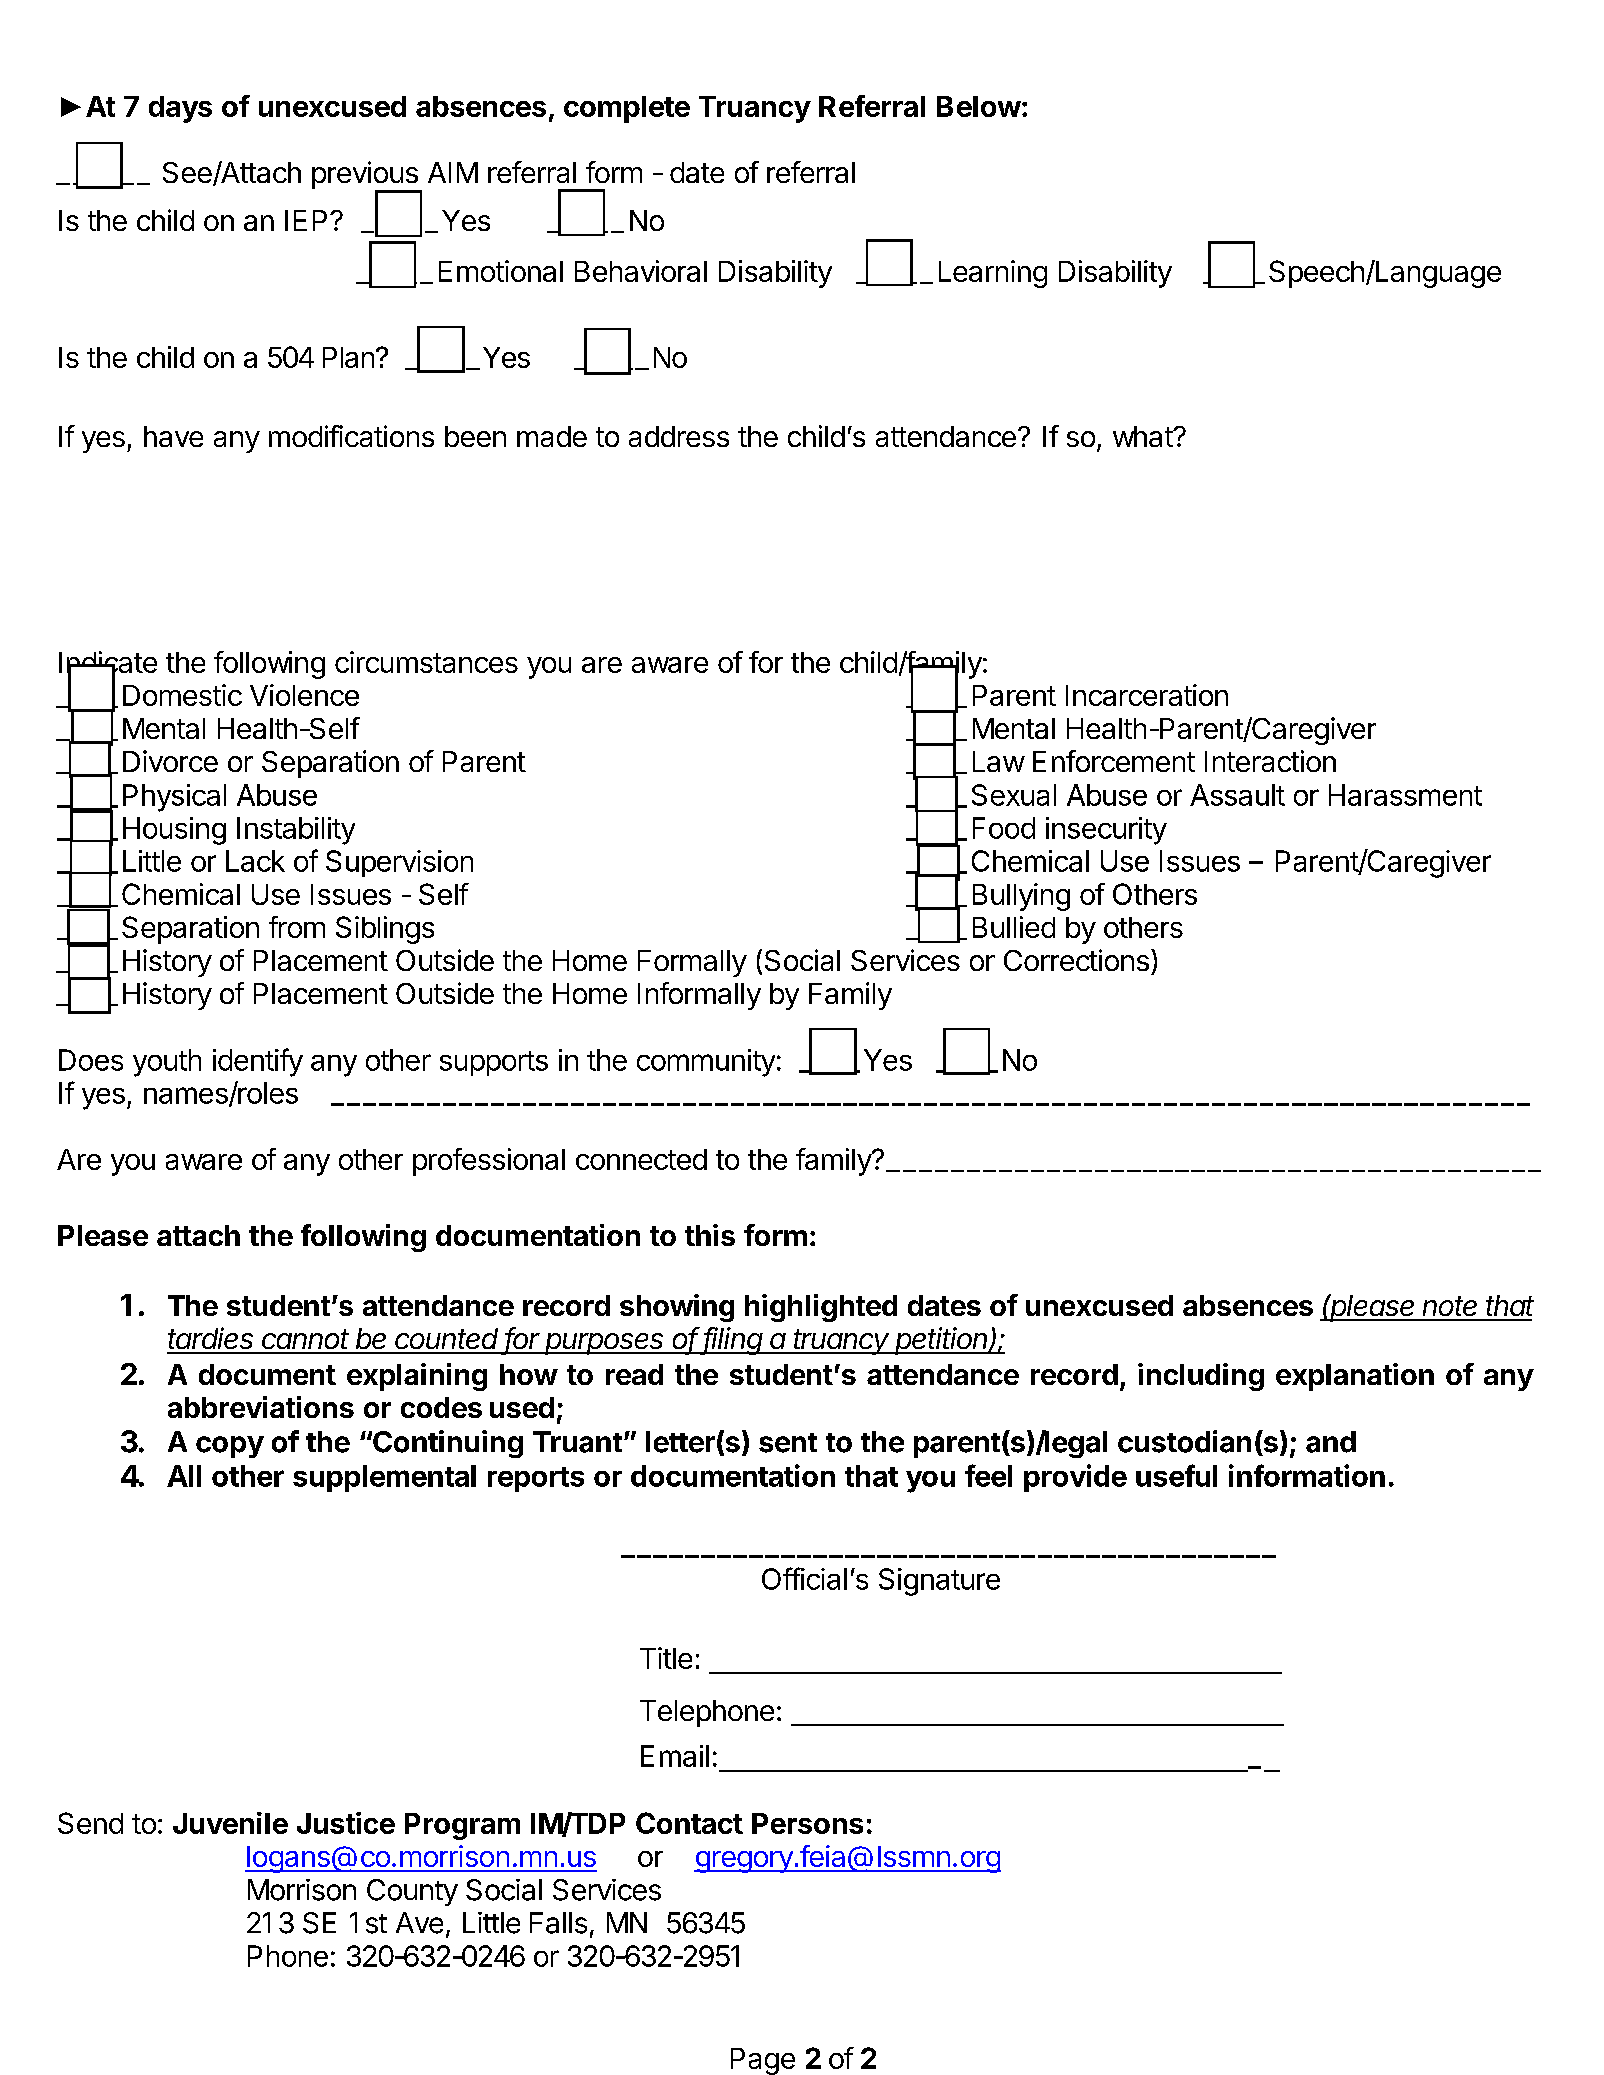 The width and height of the document is (1604, 2075). I want to click on community, so click(706, 1063).
